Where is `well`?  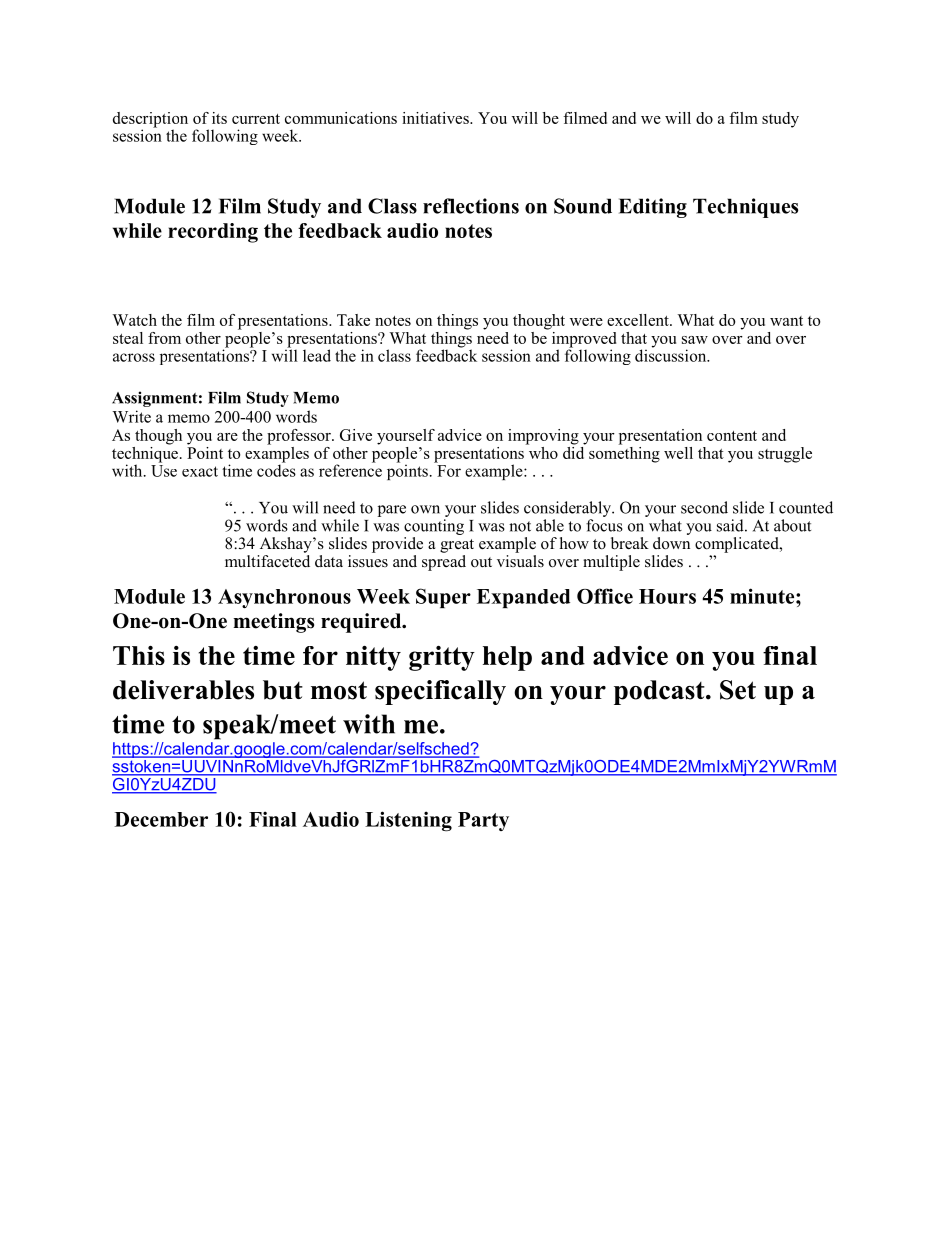
well is located at coordinates (678, 453).
